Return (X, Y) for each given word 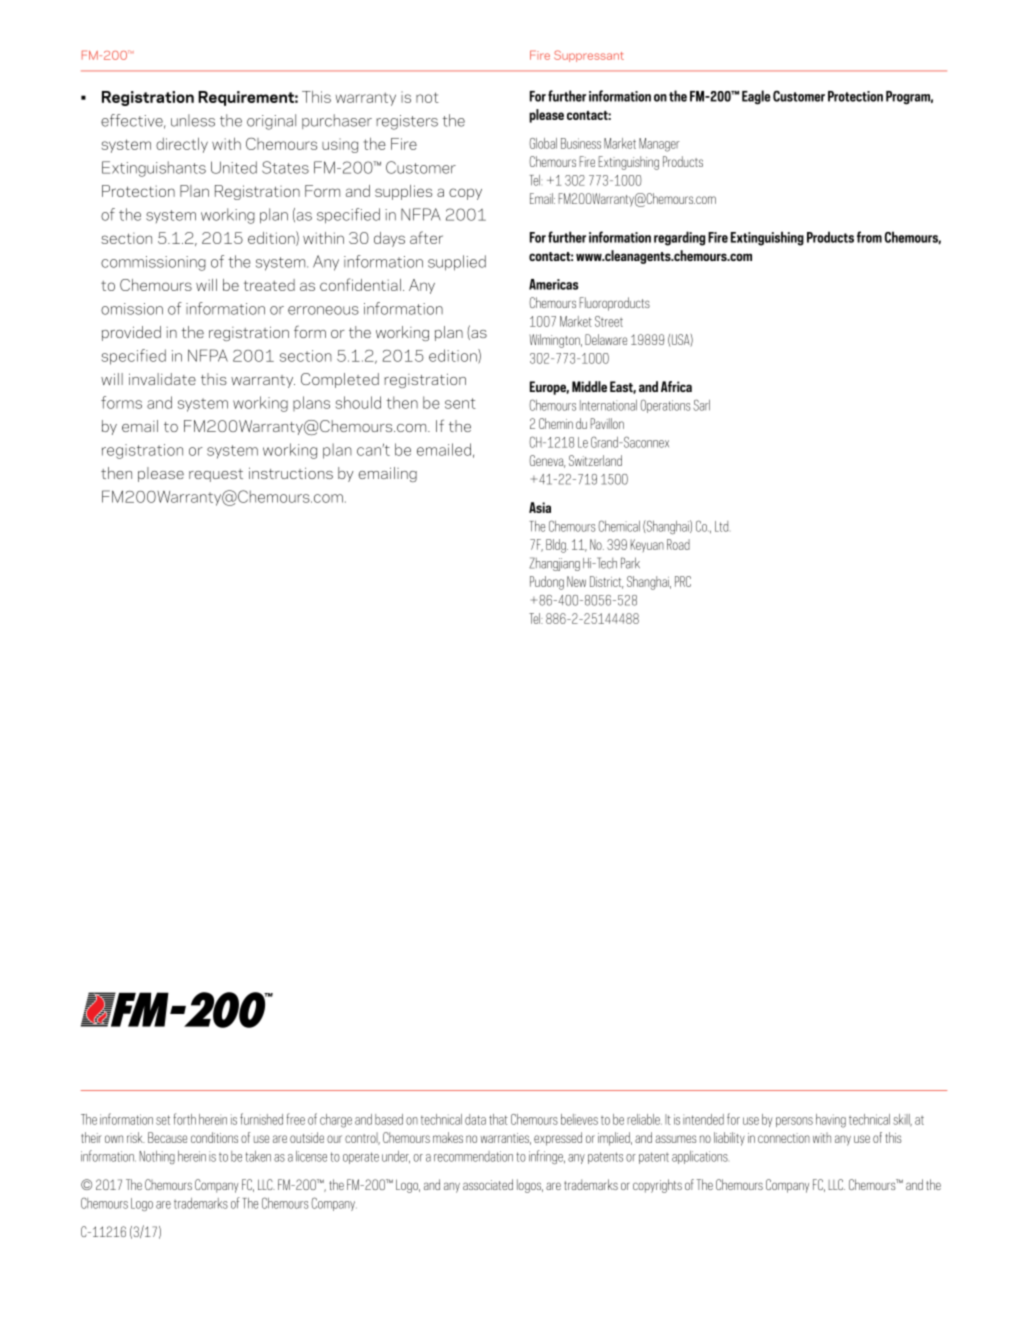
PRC (683, 581)
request (216, 475)
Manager (659, 145)
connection (784, 1138)
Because (167, 1137)
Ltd (721, 526)
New (576, 581)
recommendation (473, 1156)
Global (543, 143)
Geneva (547, 461)
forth (185, 1119)
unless (193, 120)
